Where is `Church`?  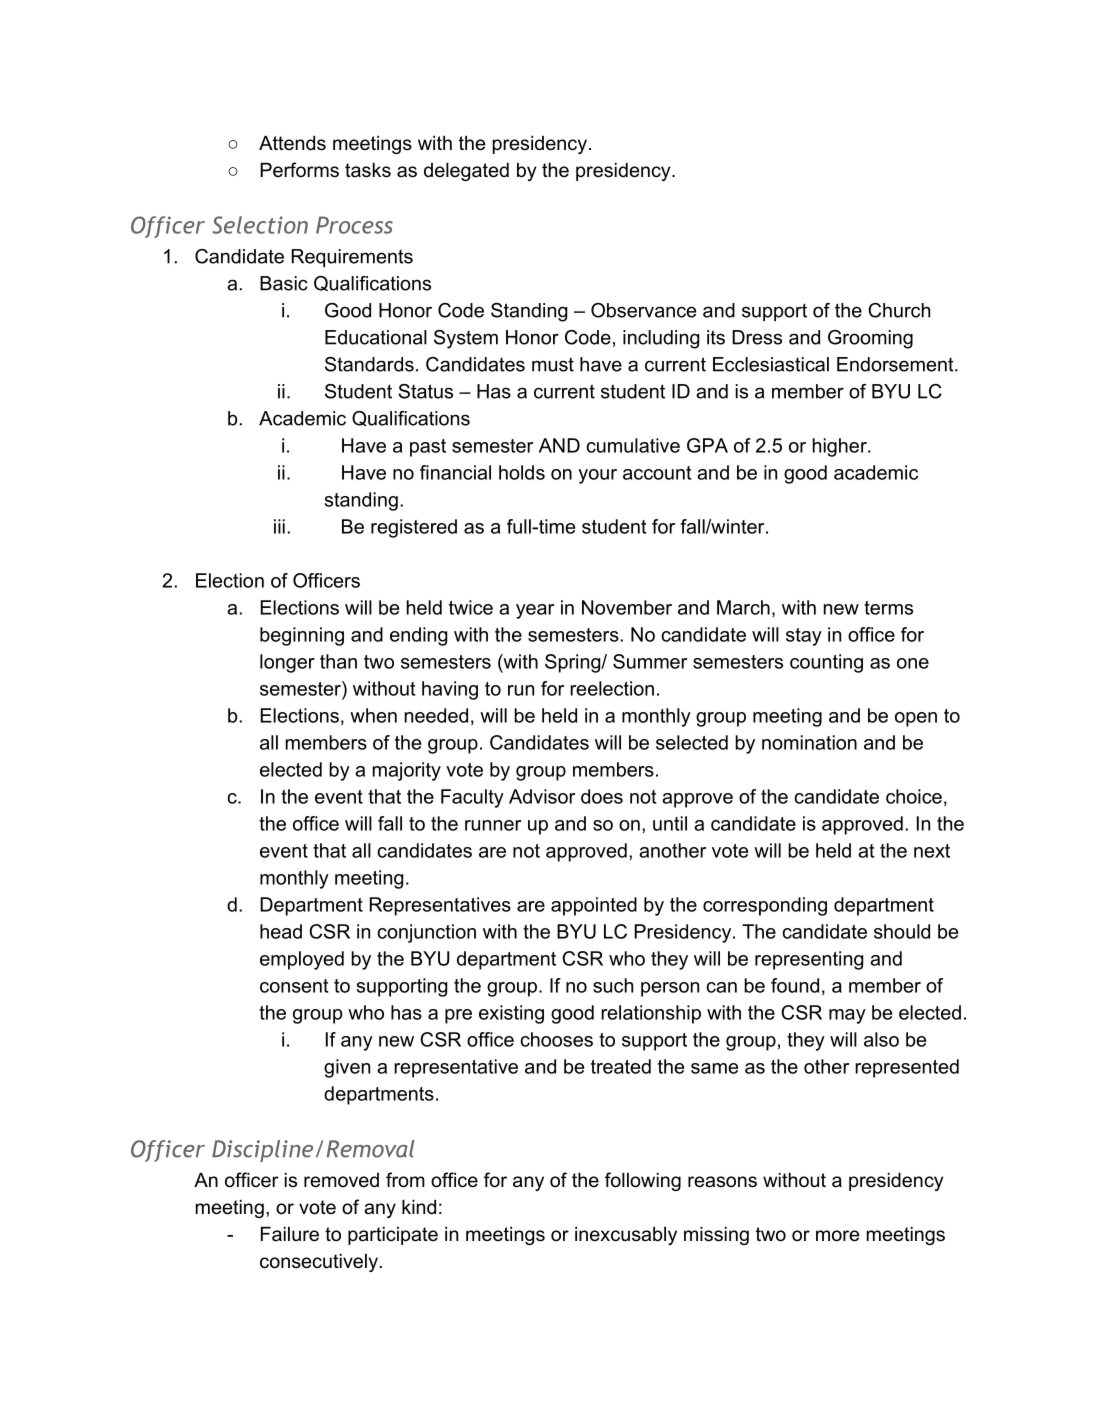
Church is located at coordinates (899, 310).
